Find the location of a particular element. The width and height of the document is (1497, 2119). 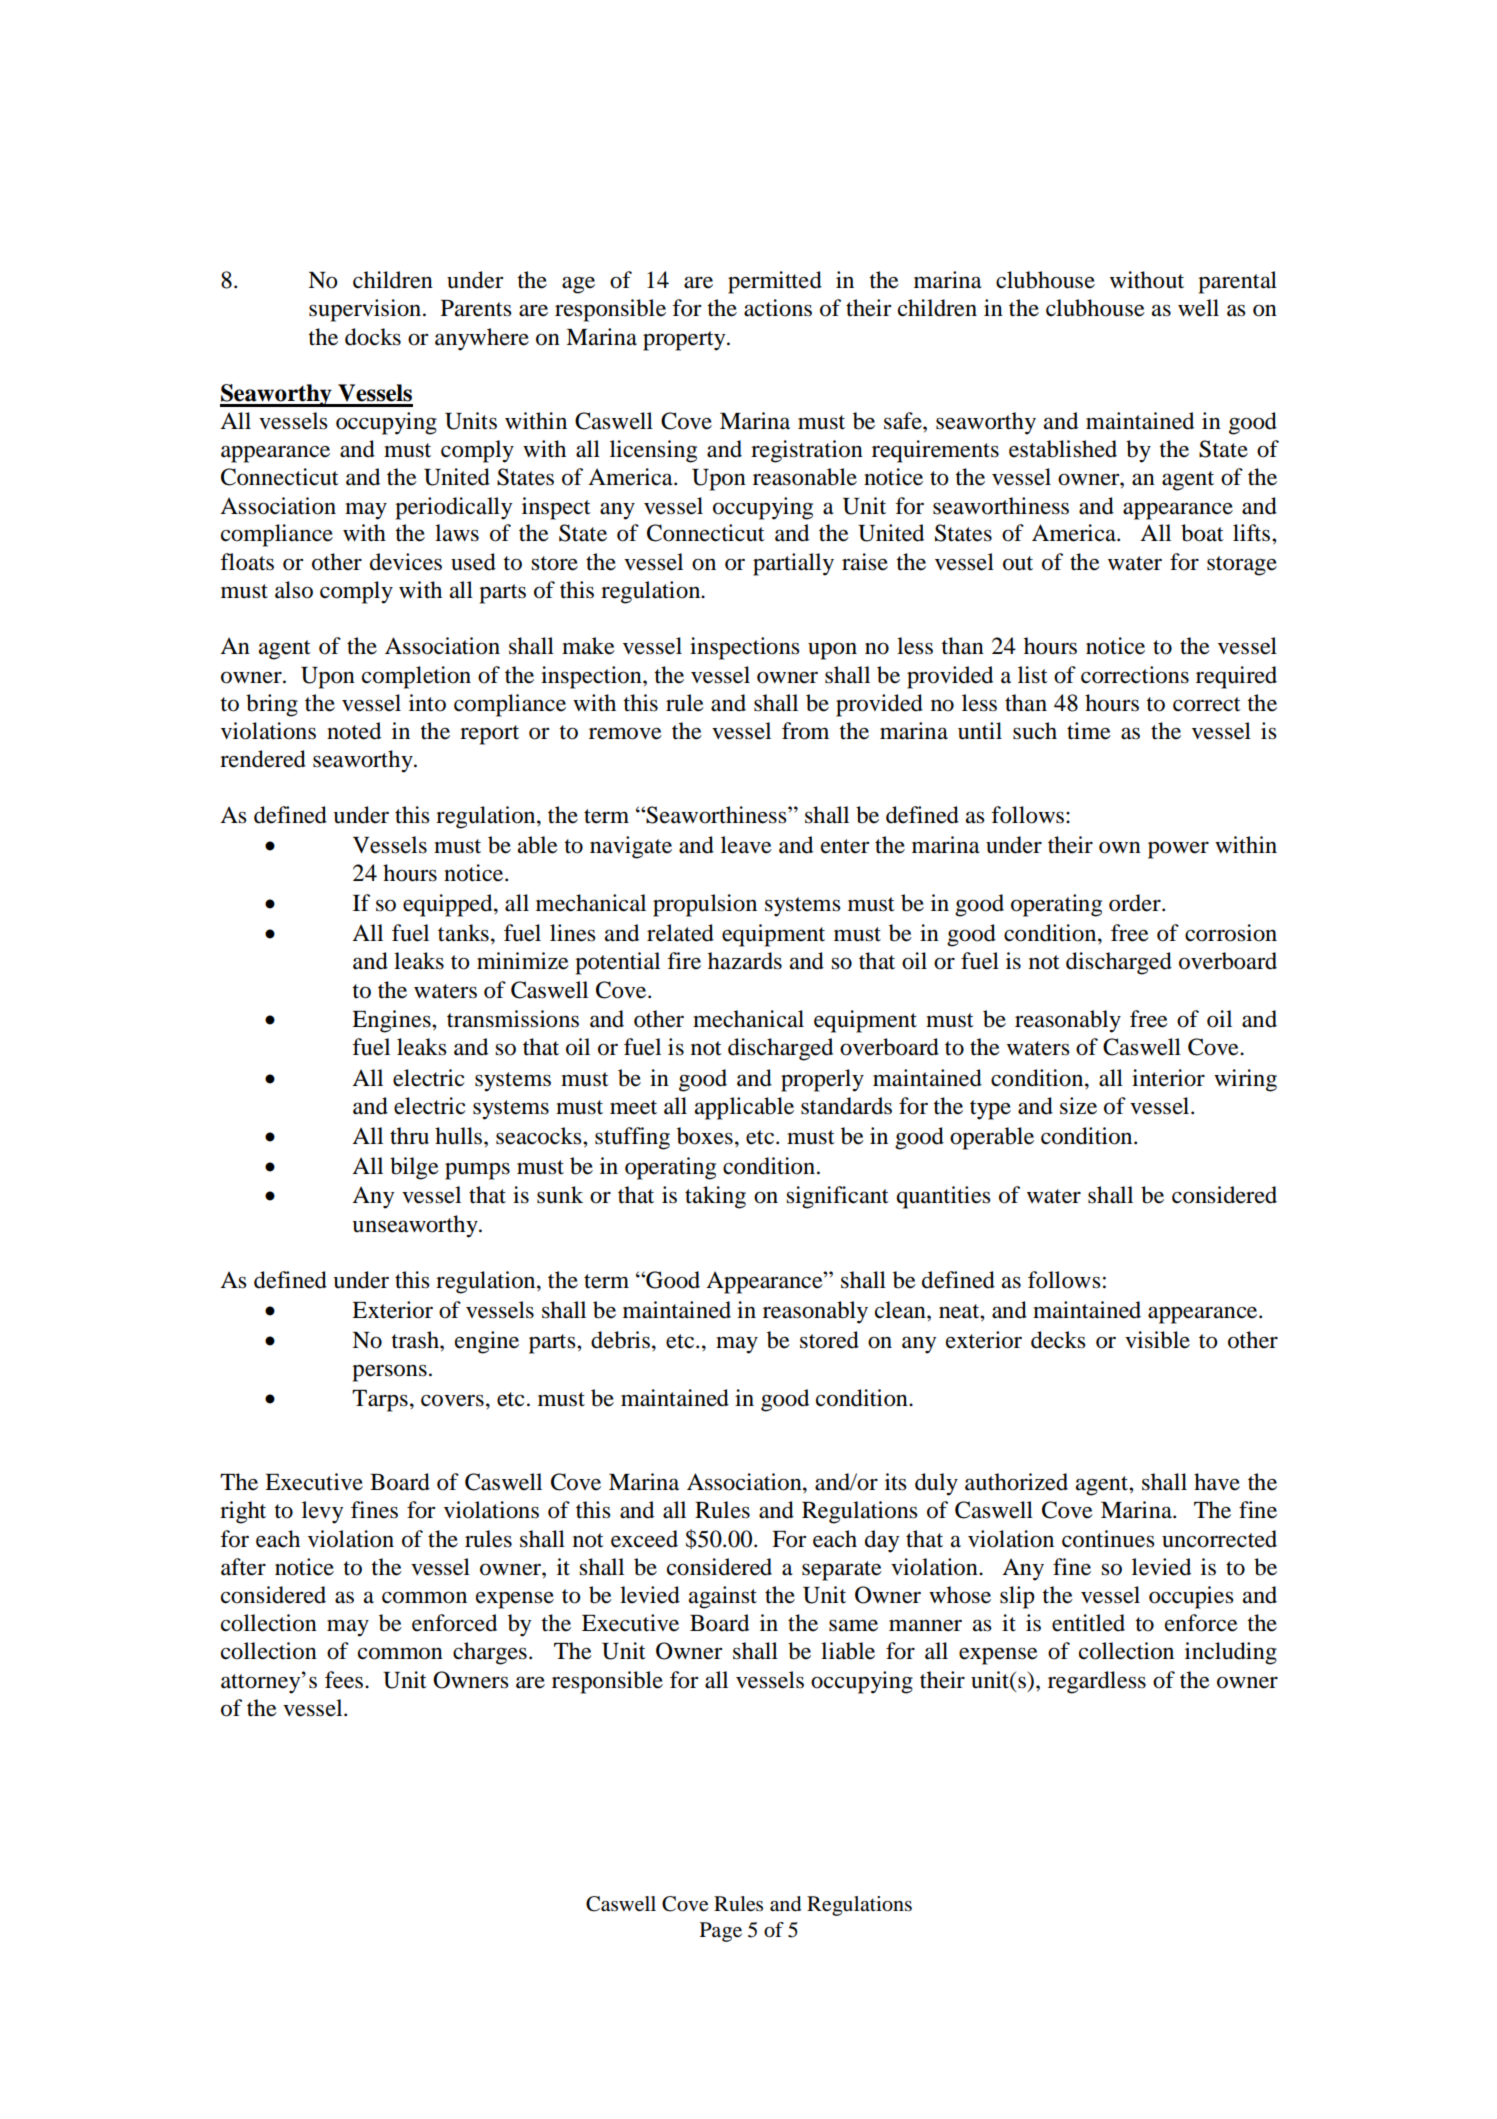

docks is located at coordinates (373, 337).
